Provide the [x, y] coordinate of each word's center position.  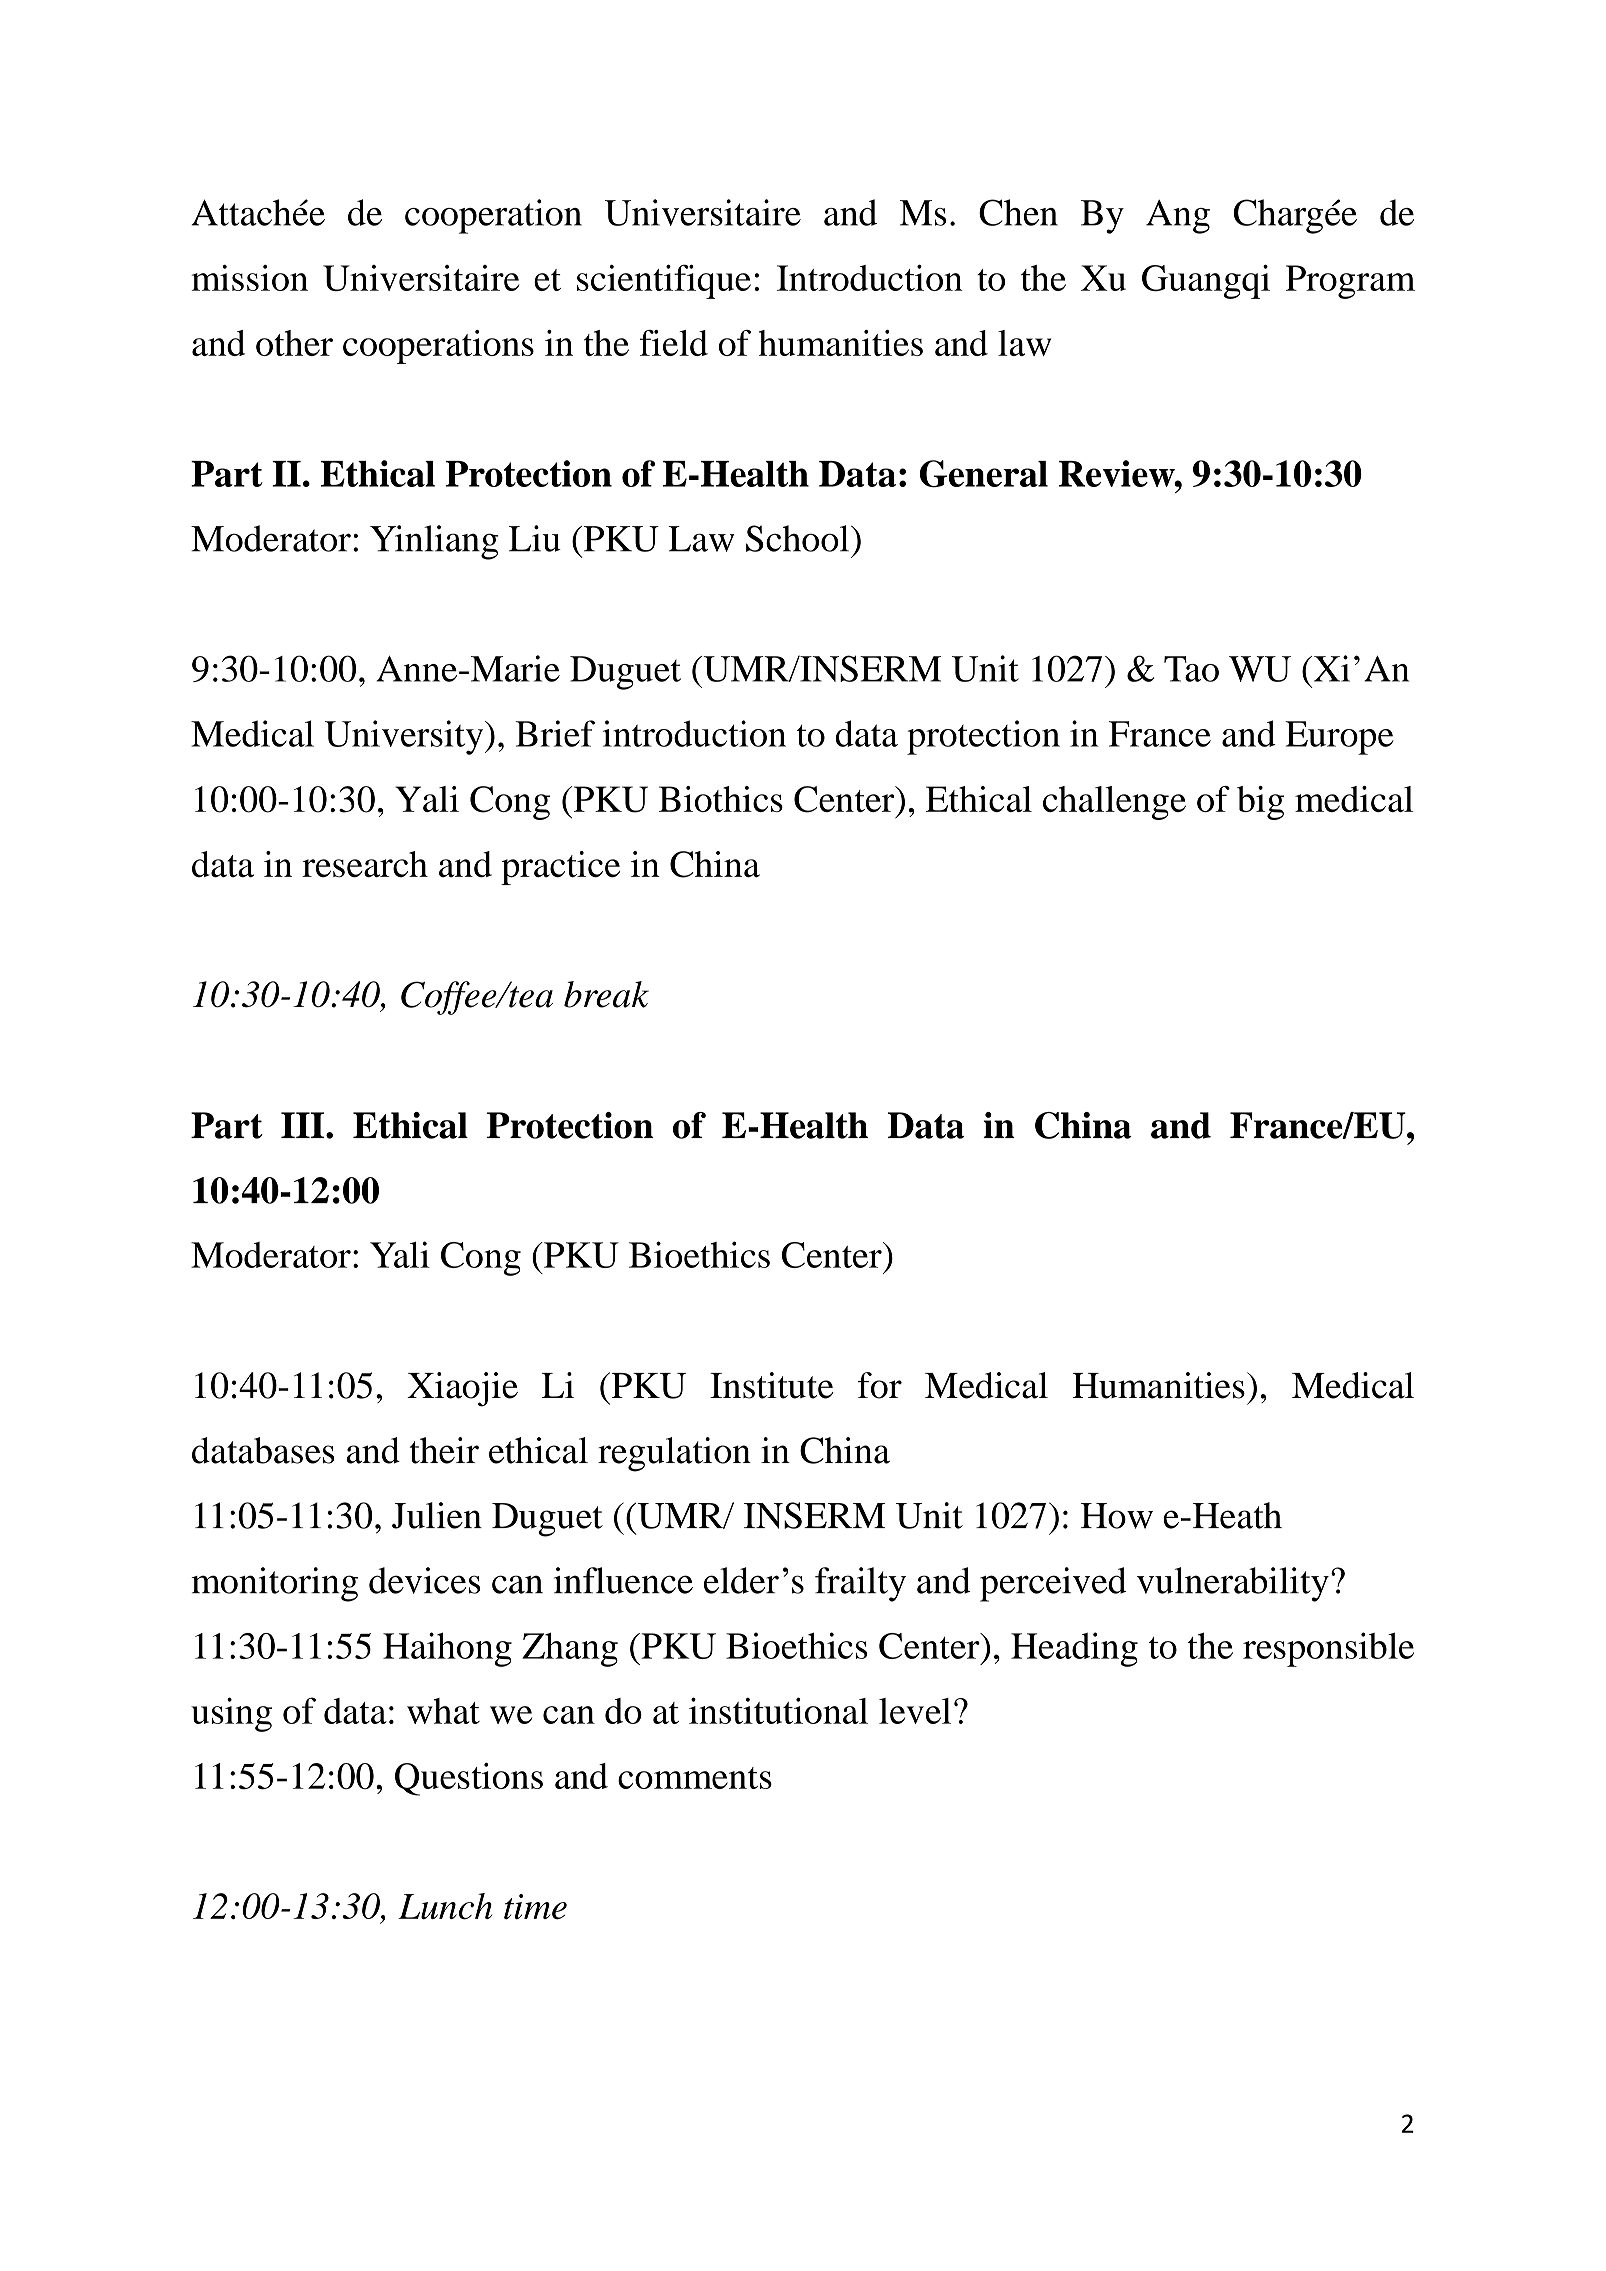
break [606, 994]
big [1260, 803]
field [674, 343]
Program [1350, 282]
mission [249, 278]
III [304, 1125]
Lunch [445, 1906]
